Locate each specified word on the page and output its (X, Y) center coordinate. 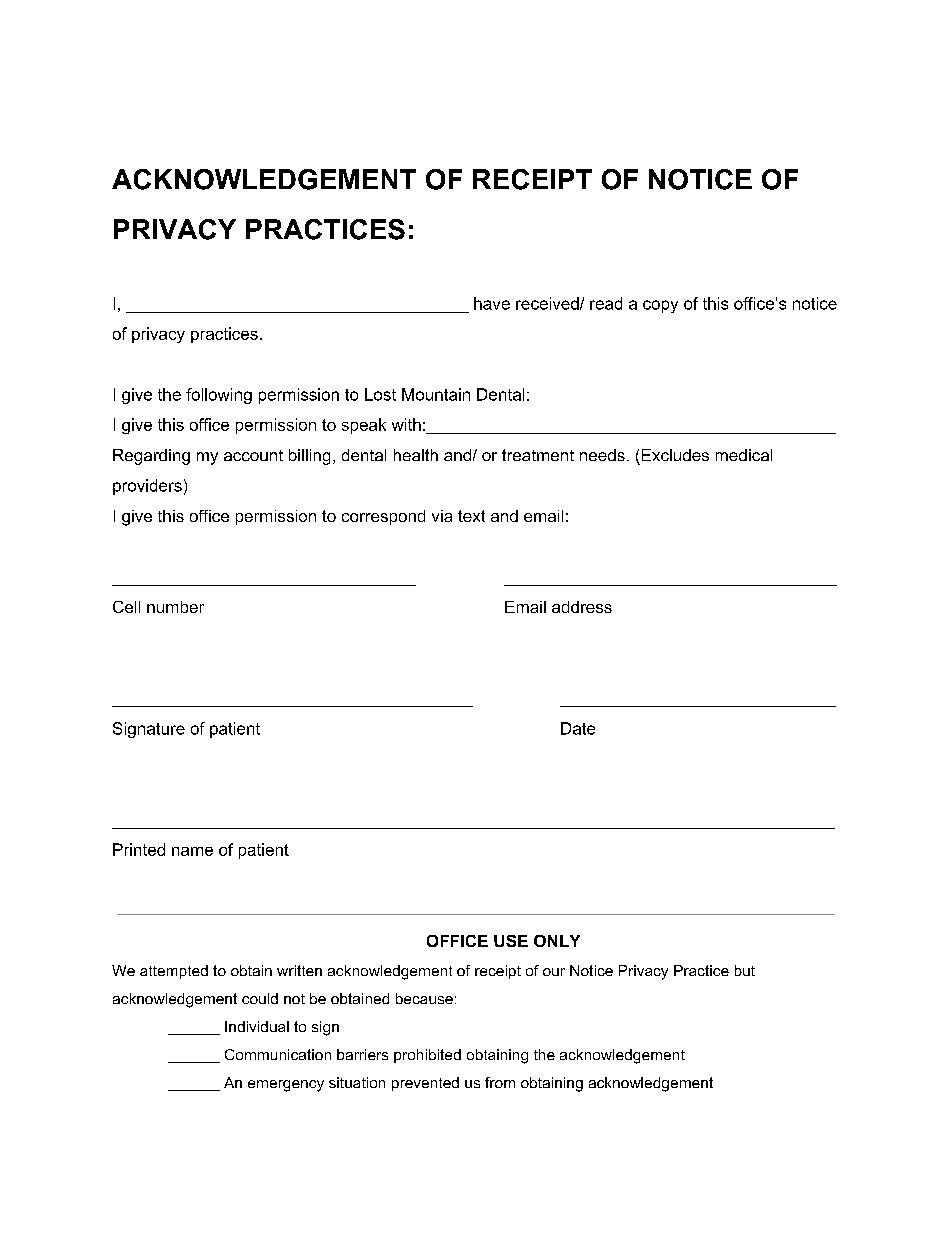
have (492, 303)
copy (660, 306)
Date (578, 728)
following (219, 396)
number (175, 607)
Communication (278, 1054)
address (582, 607)
